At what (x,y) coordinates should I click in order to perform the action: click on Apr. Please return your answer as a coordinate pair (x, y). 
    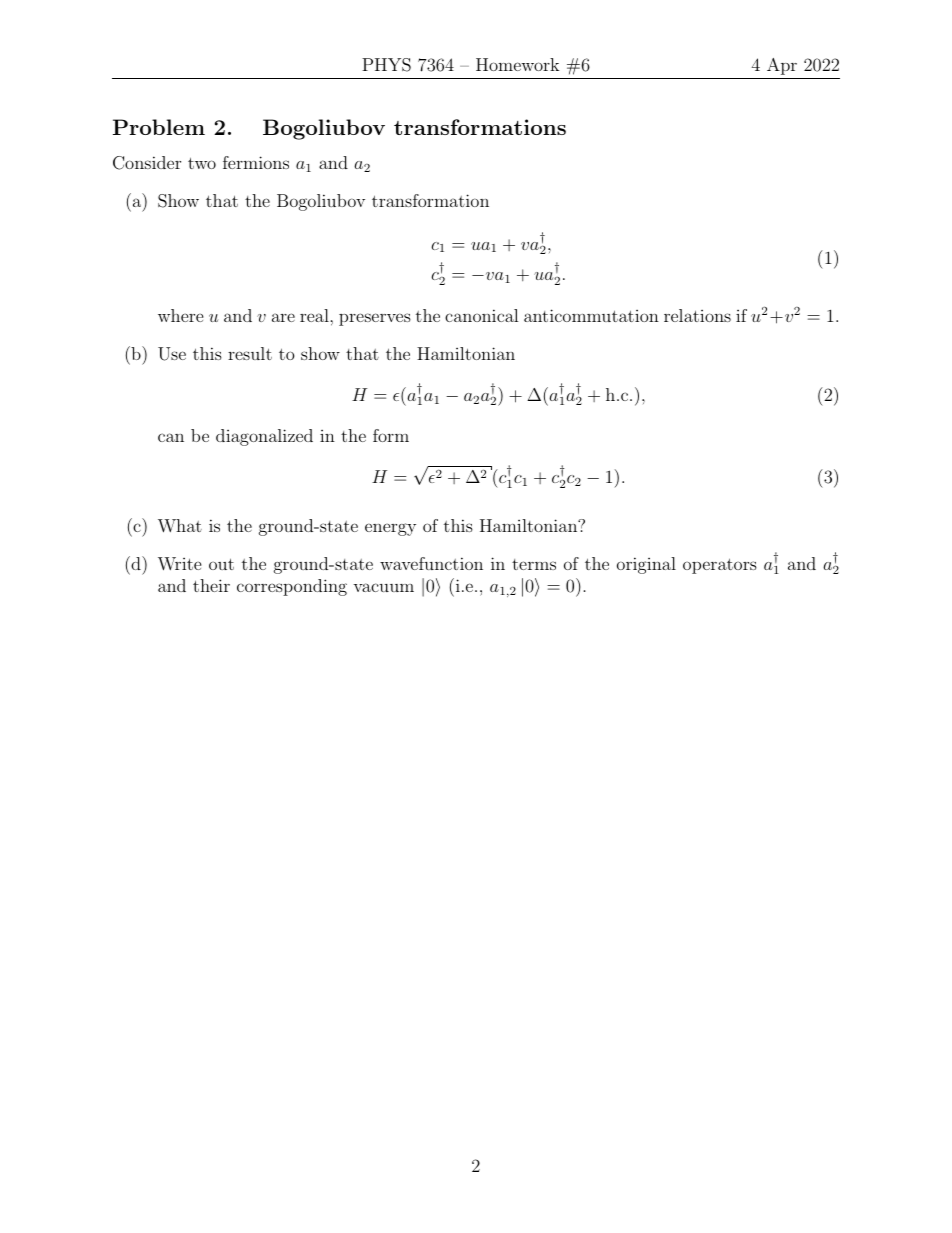
    Looking at the image, I should click on (782, 66).
